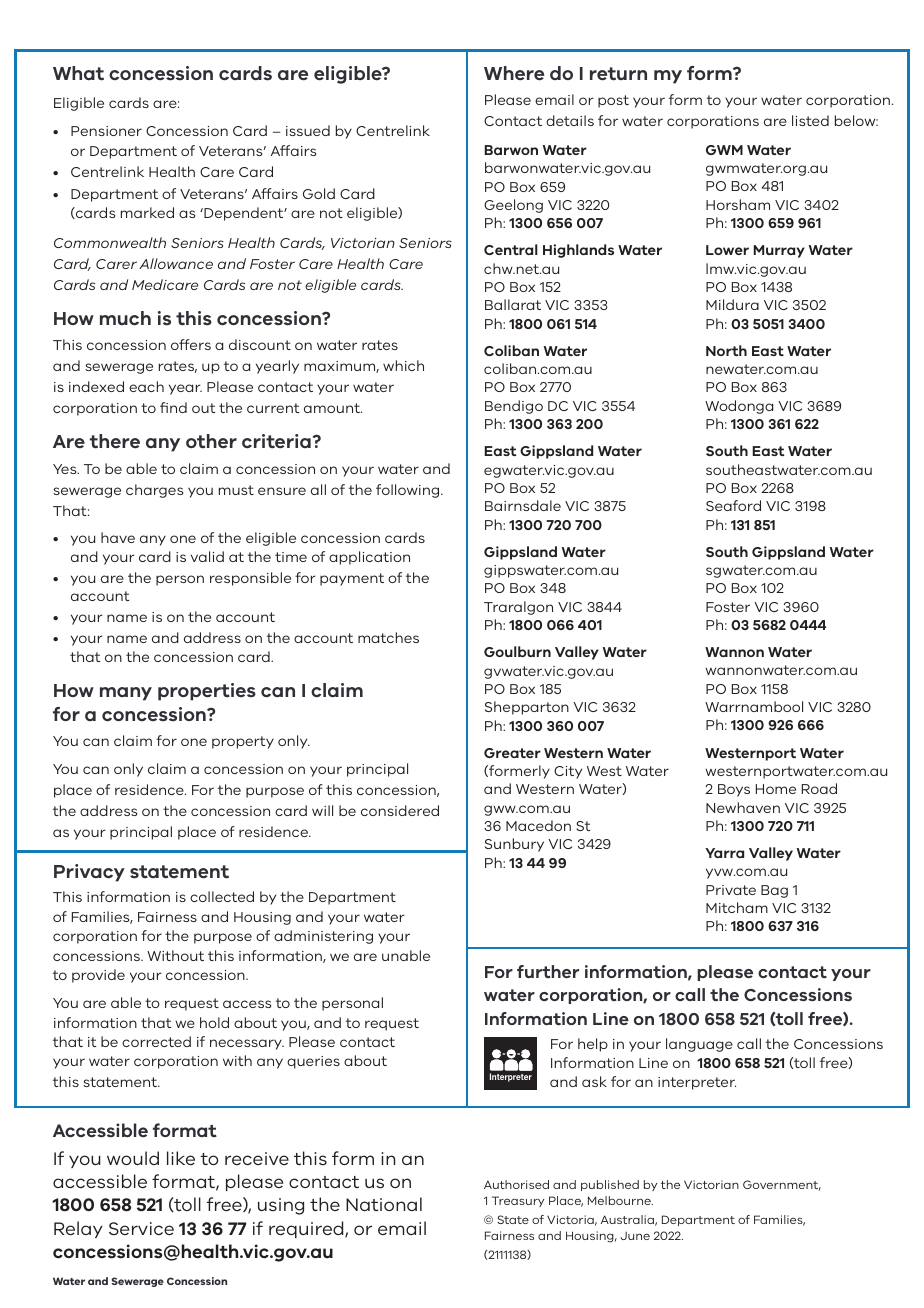  Describe the element at coordinates (106, 131) in the screenshot. I see `Pensioner` at that location.
